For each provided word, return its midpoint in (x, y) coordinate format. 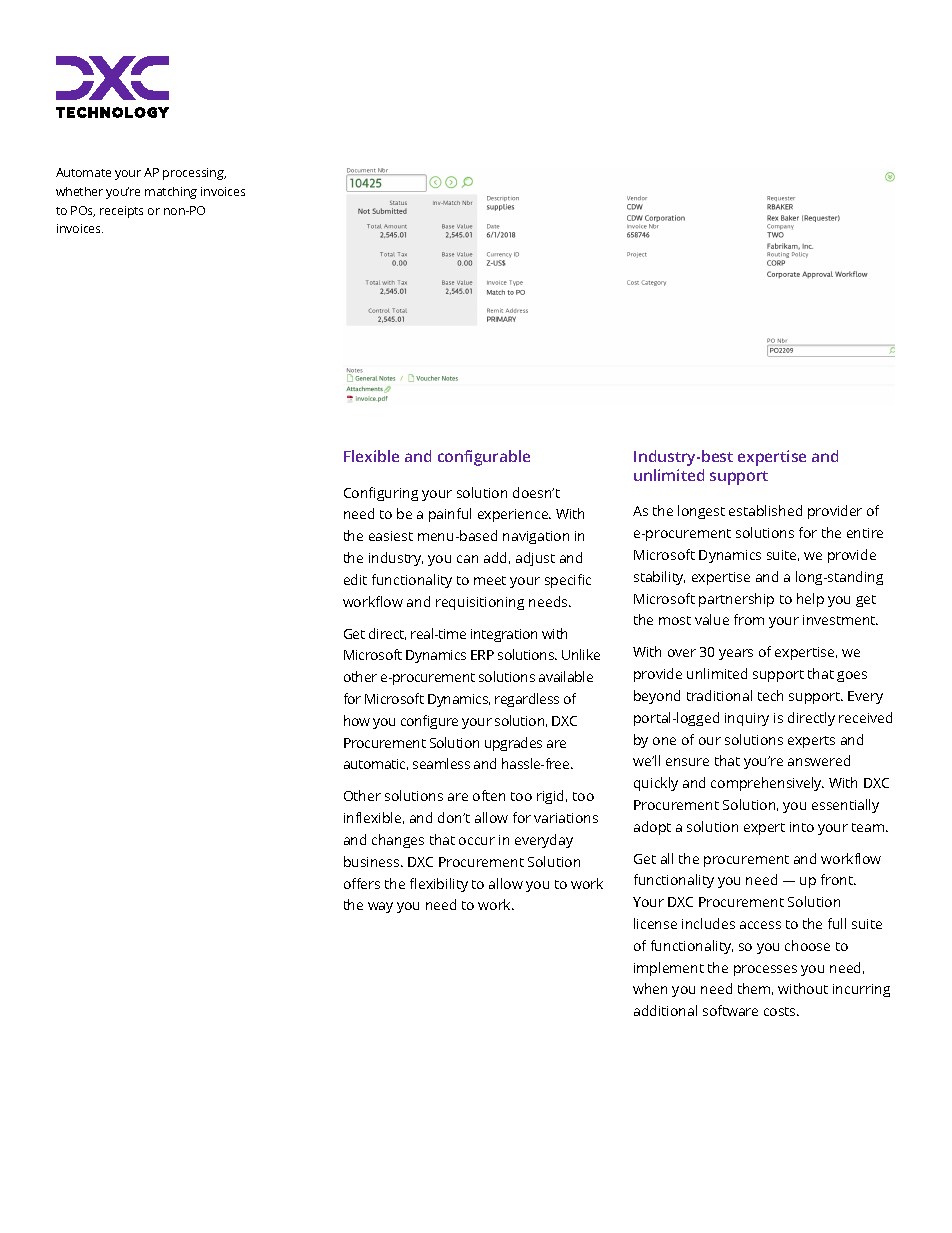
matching (171, 193)
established (765, 510)
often (489, 795)
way (380, 907)
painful (450, 515)
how (357, 720)
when (650, 988)
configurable (484, 458)
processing (194, 174)
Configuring (381, 494)
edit (355, 579)
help (810, 600)
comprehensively (767, 784)
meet (490, 580)
